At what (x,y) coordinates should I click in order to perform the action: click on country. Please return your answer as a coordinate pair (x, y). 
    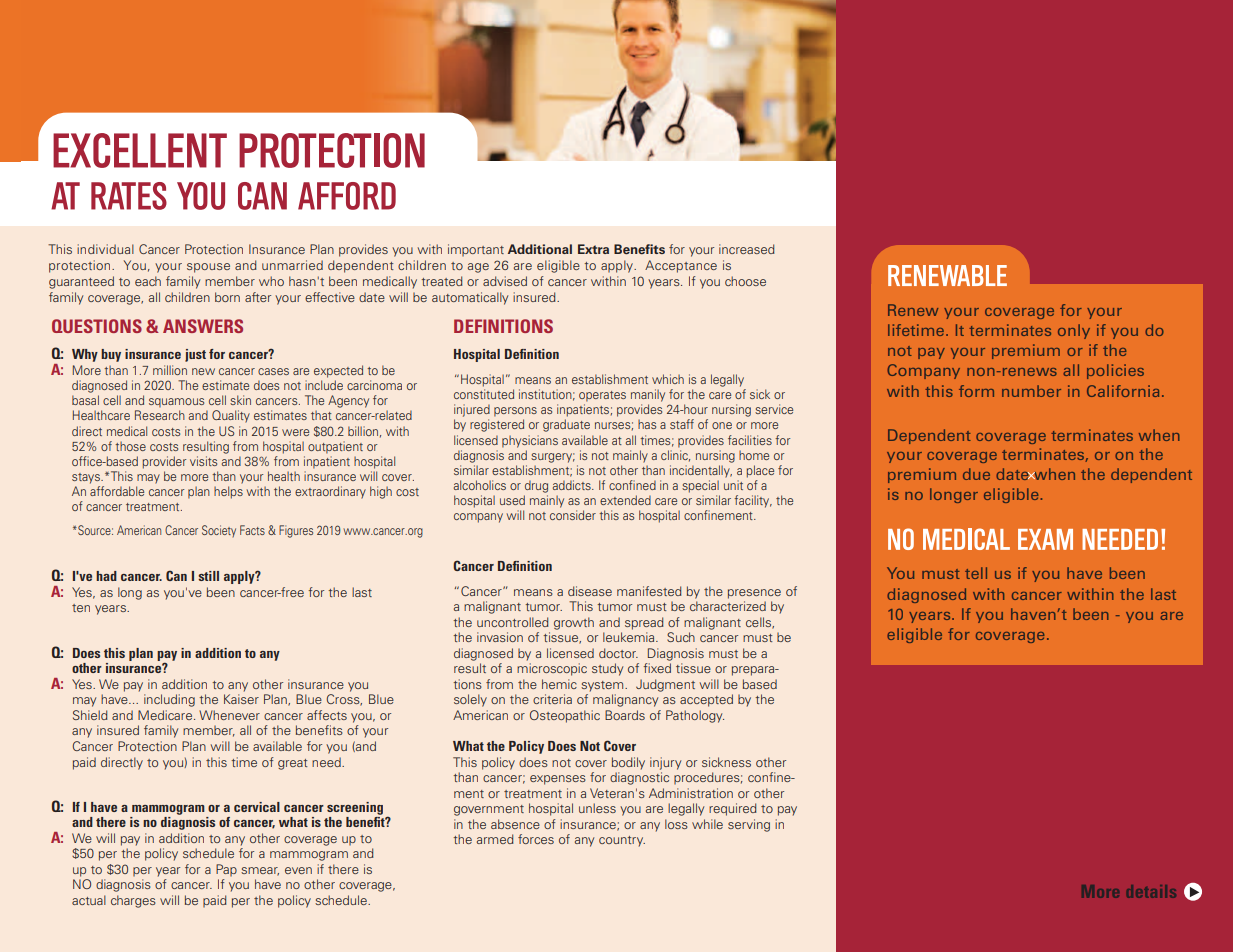
    Looking at the image, I should click on (622, 841).
